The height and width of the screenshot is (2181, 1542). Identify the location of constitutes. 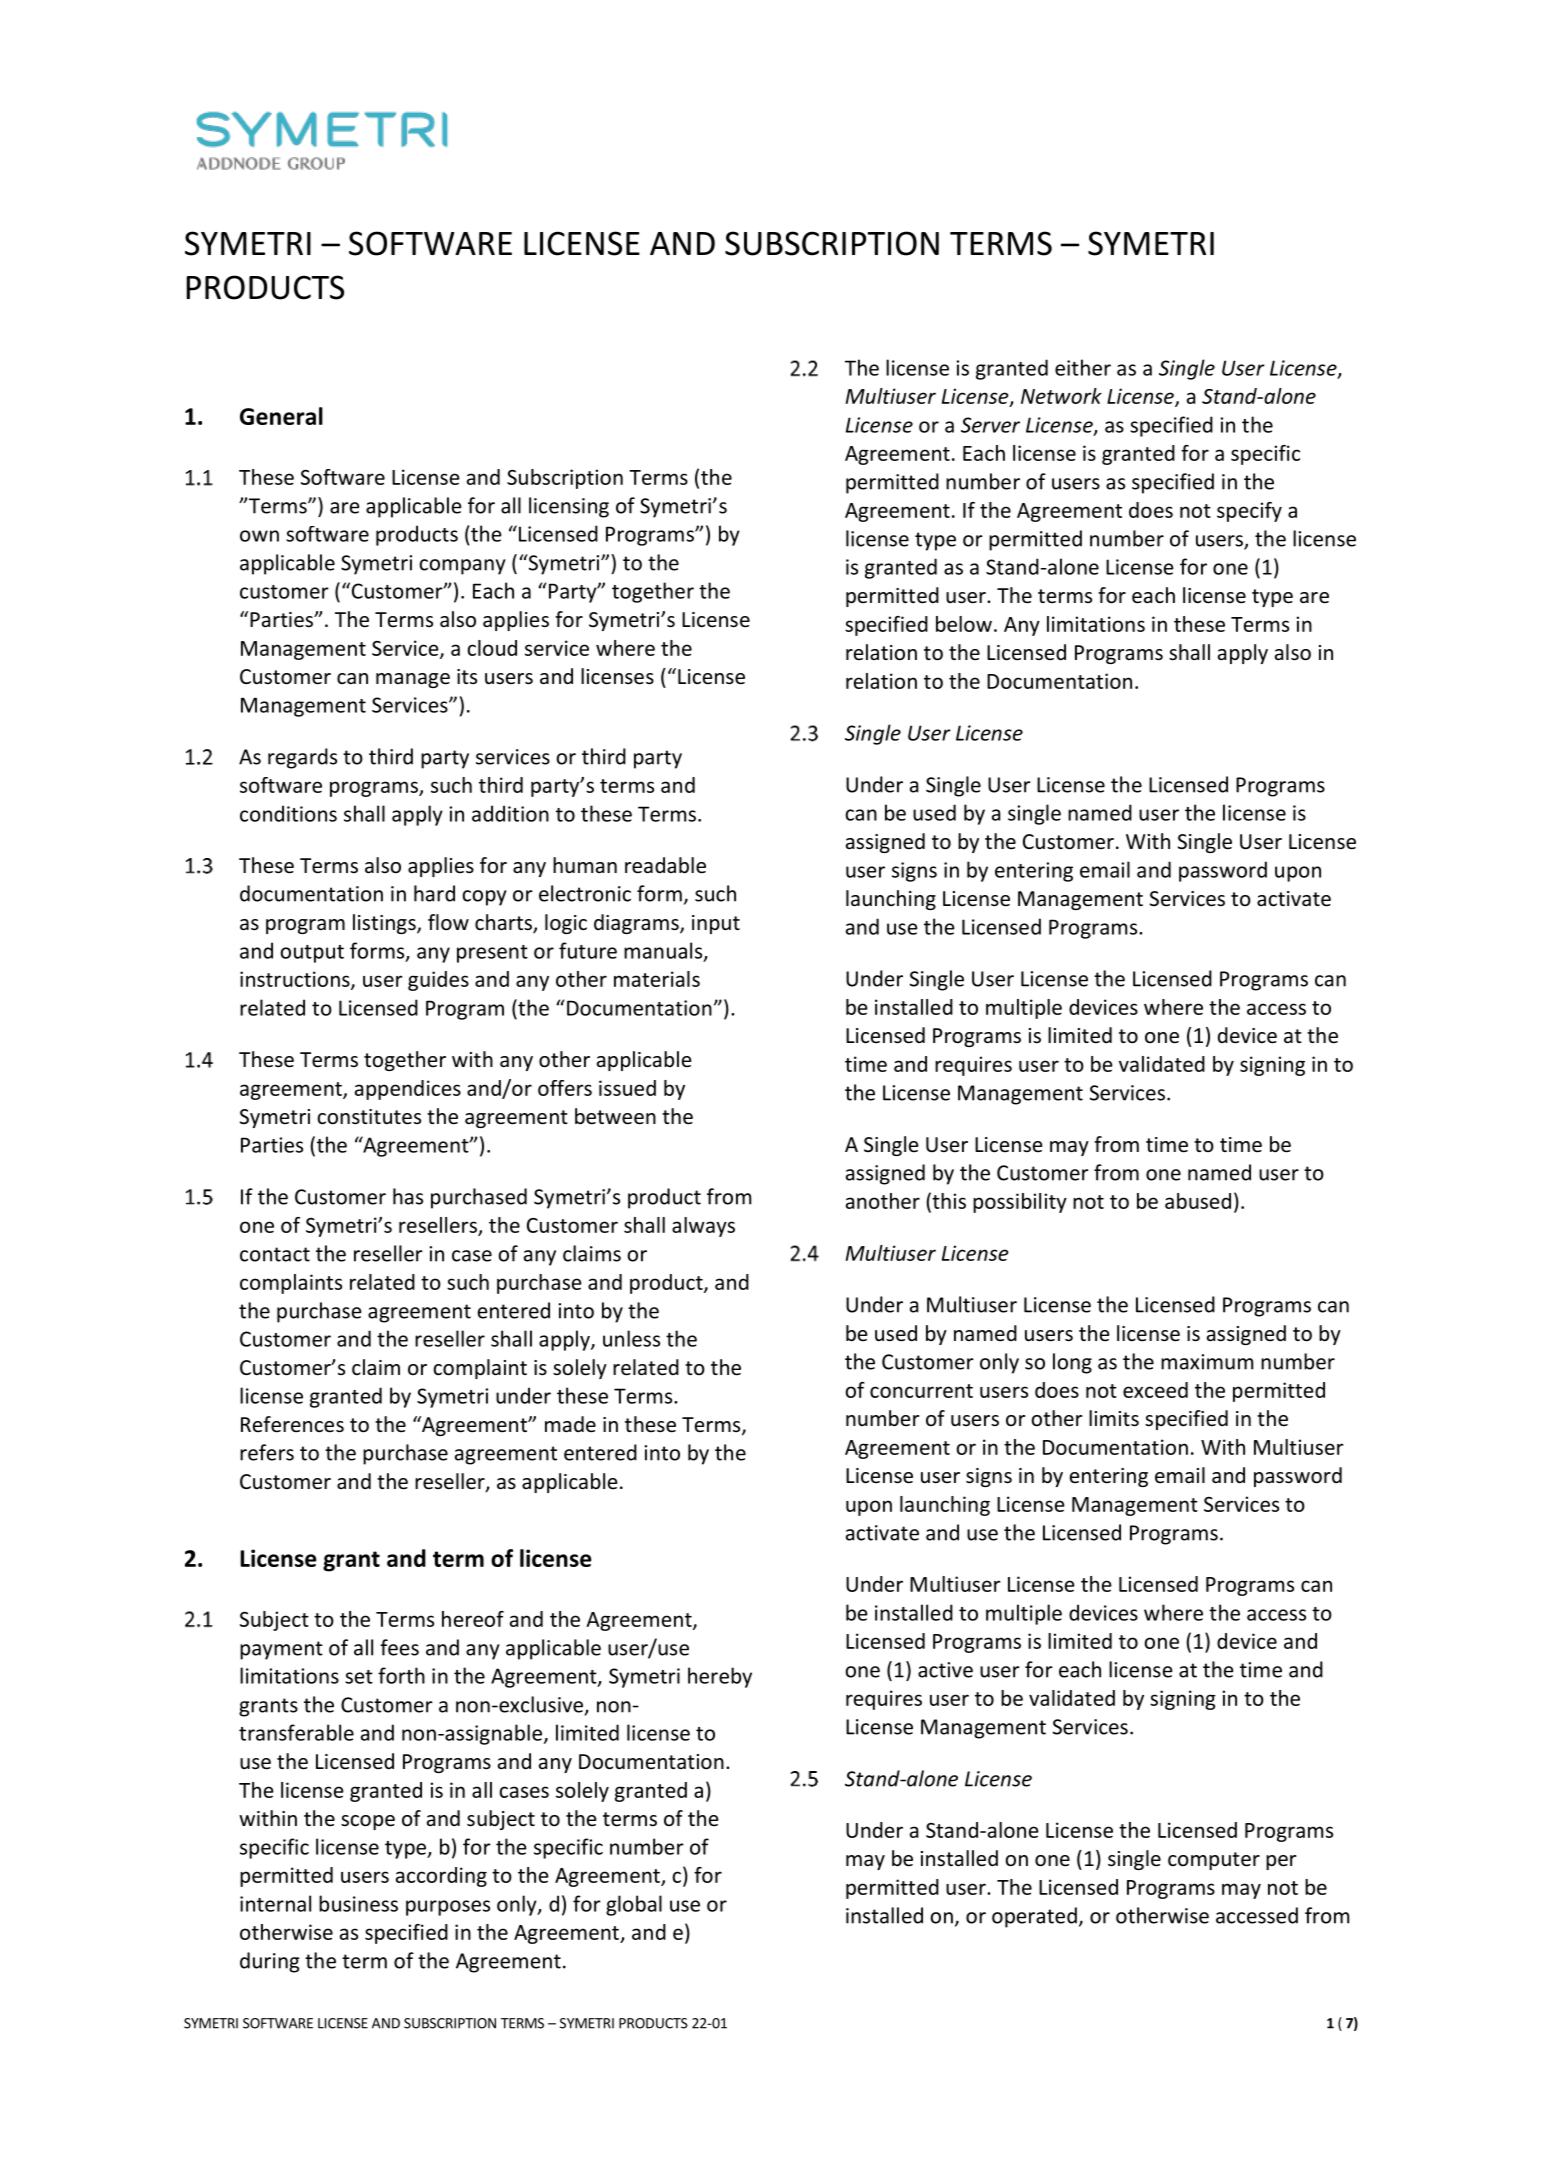
(369, 1117).
